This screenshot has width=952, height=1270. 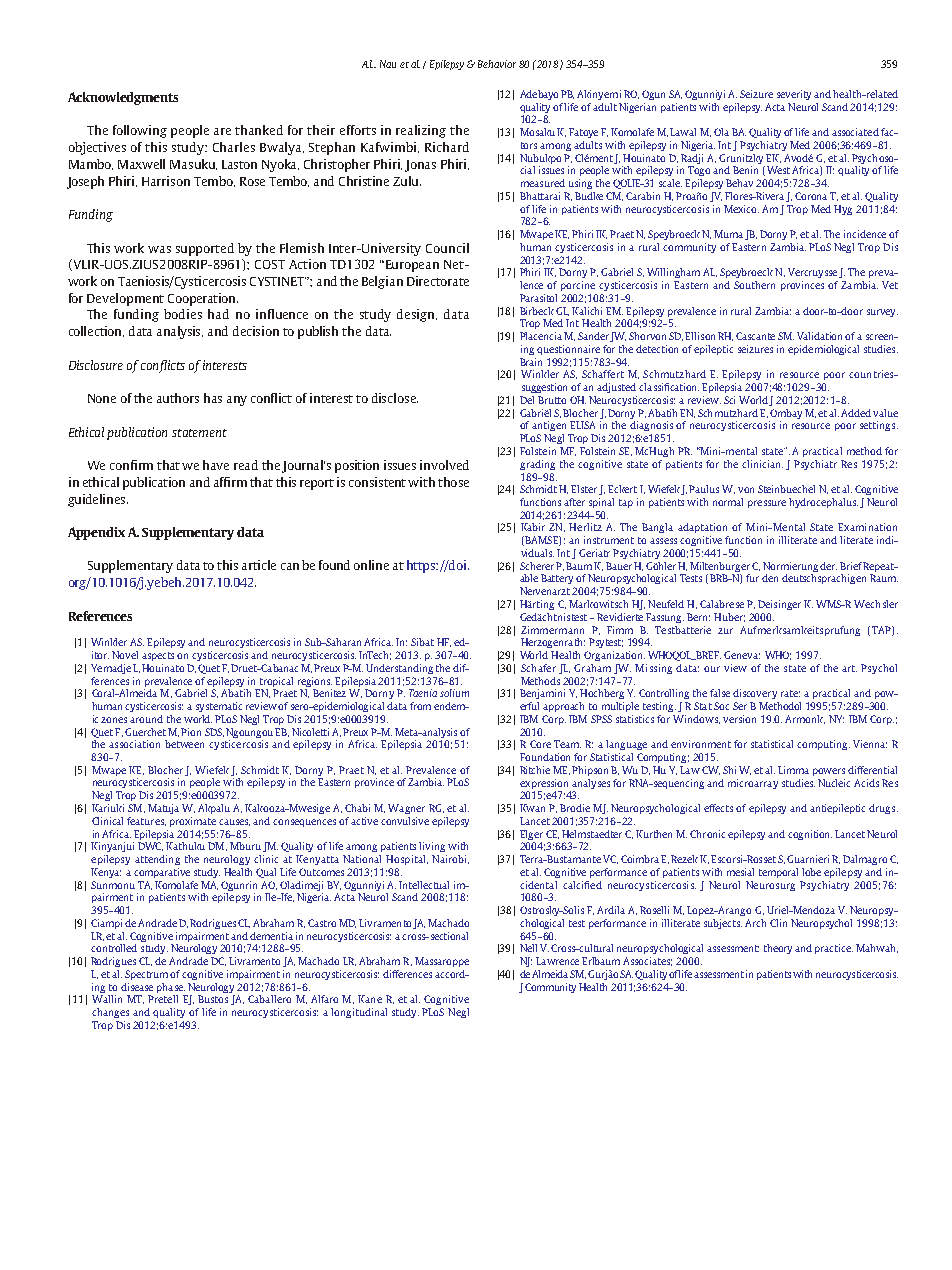 I want to click on Nell, so click(x=528, y=948).
